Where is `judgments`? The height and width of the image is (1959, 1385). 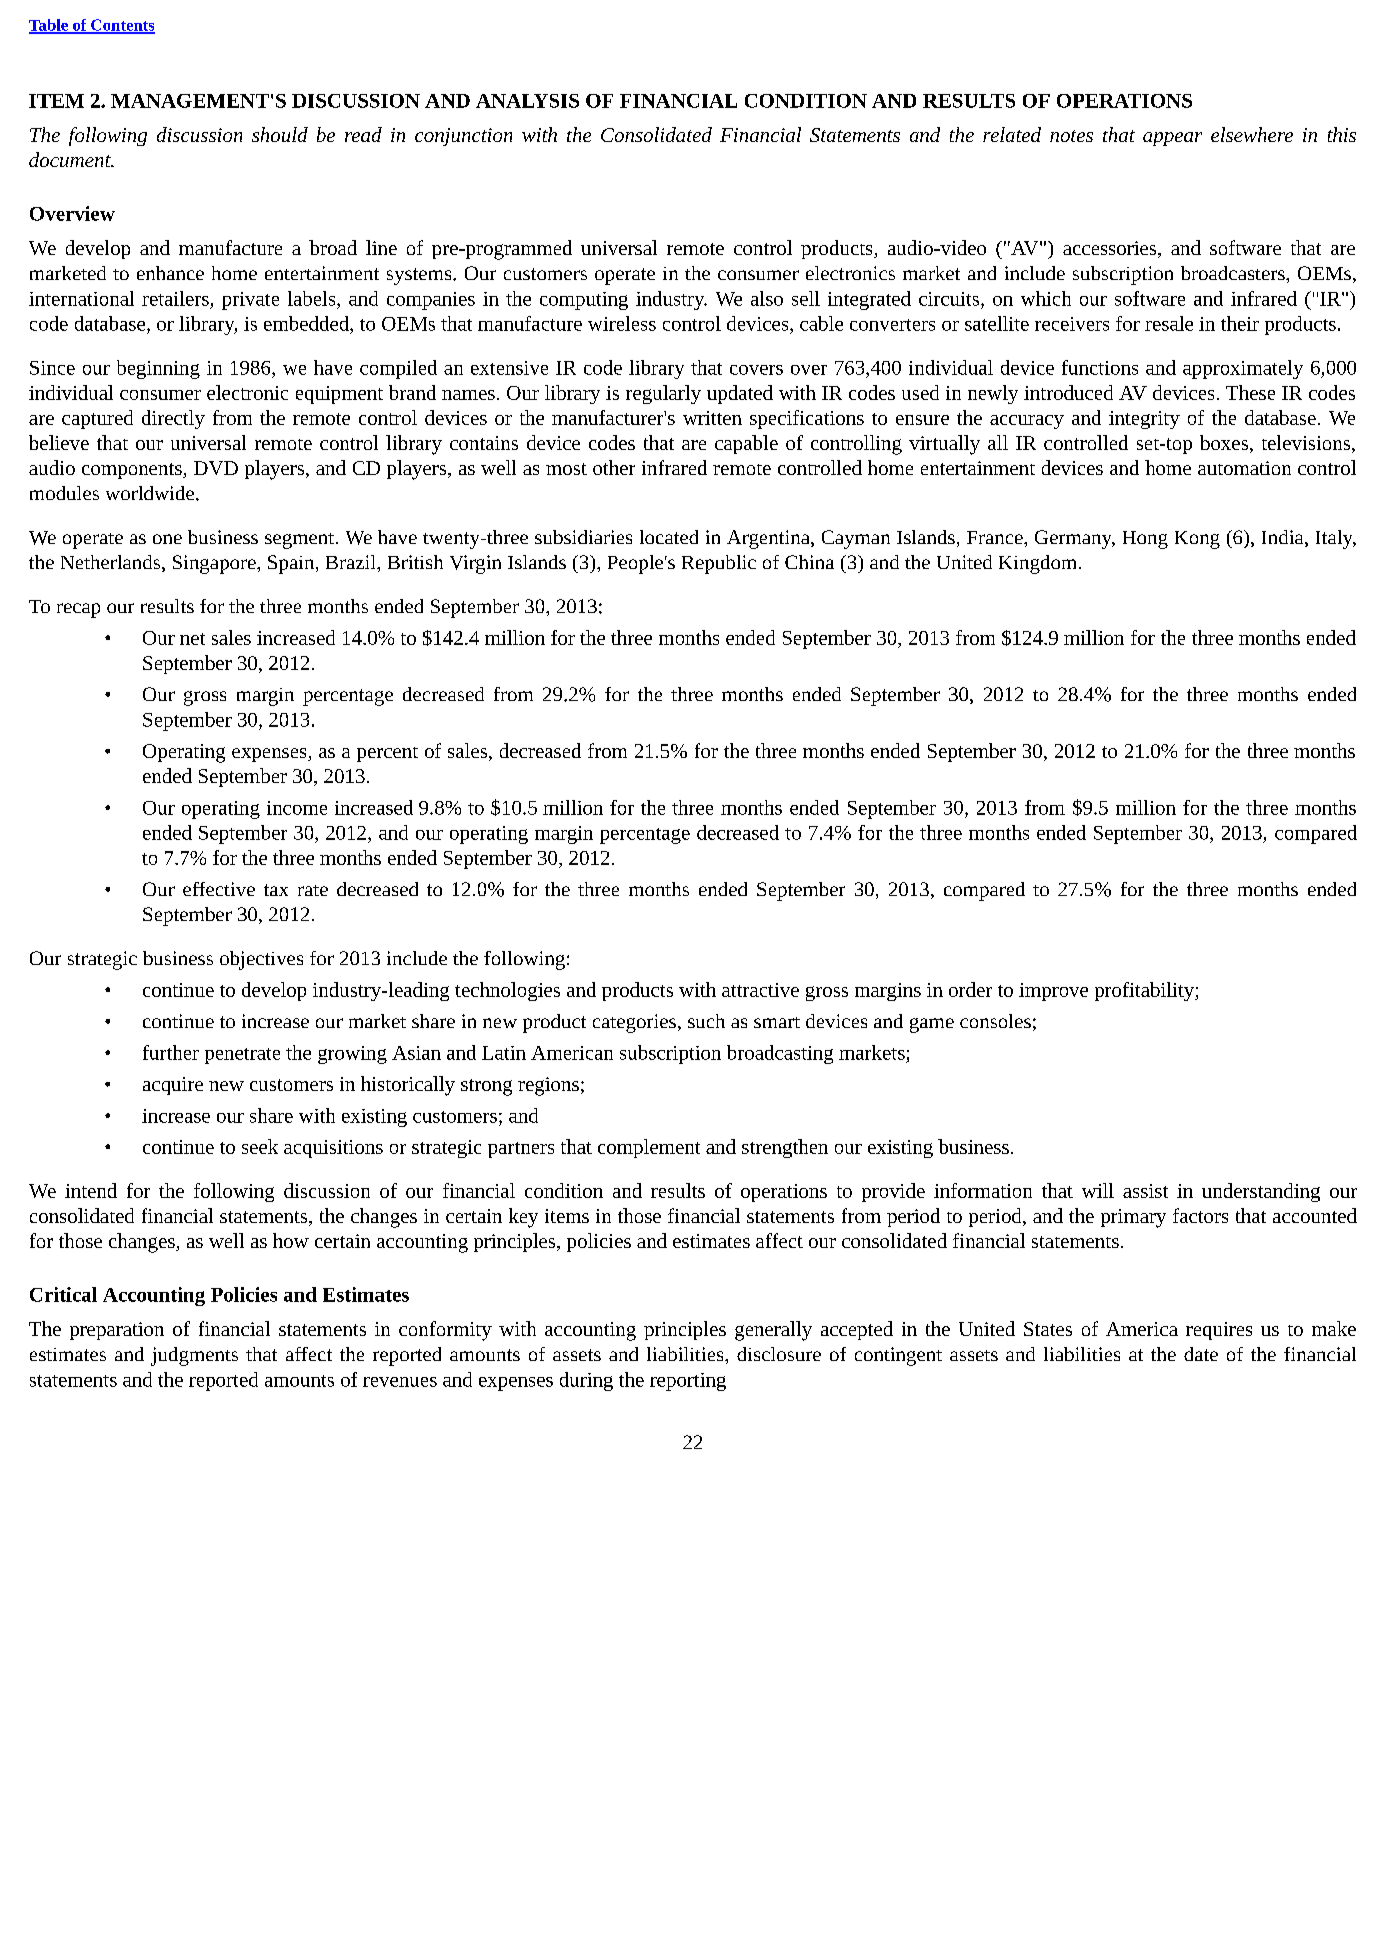 judgments is located at coordinates (194, 1356).
